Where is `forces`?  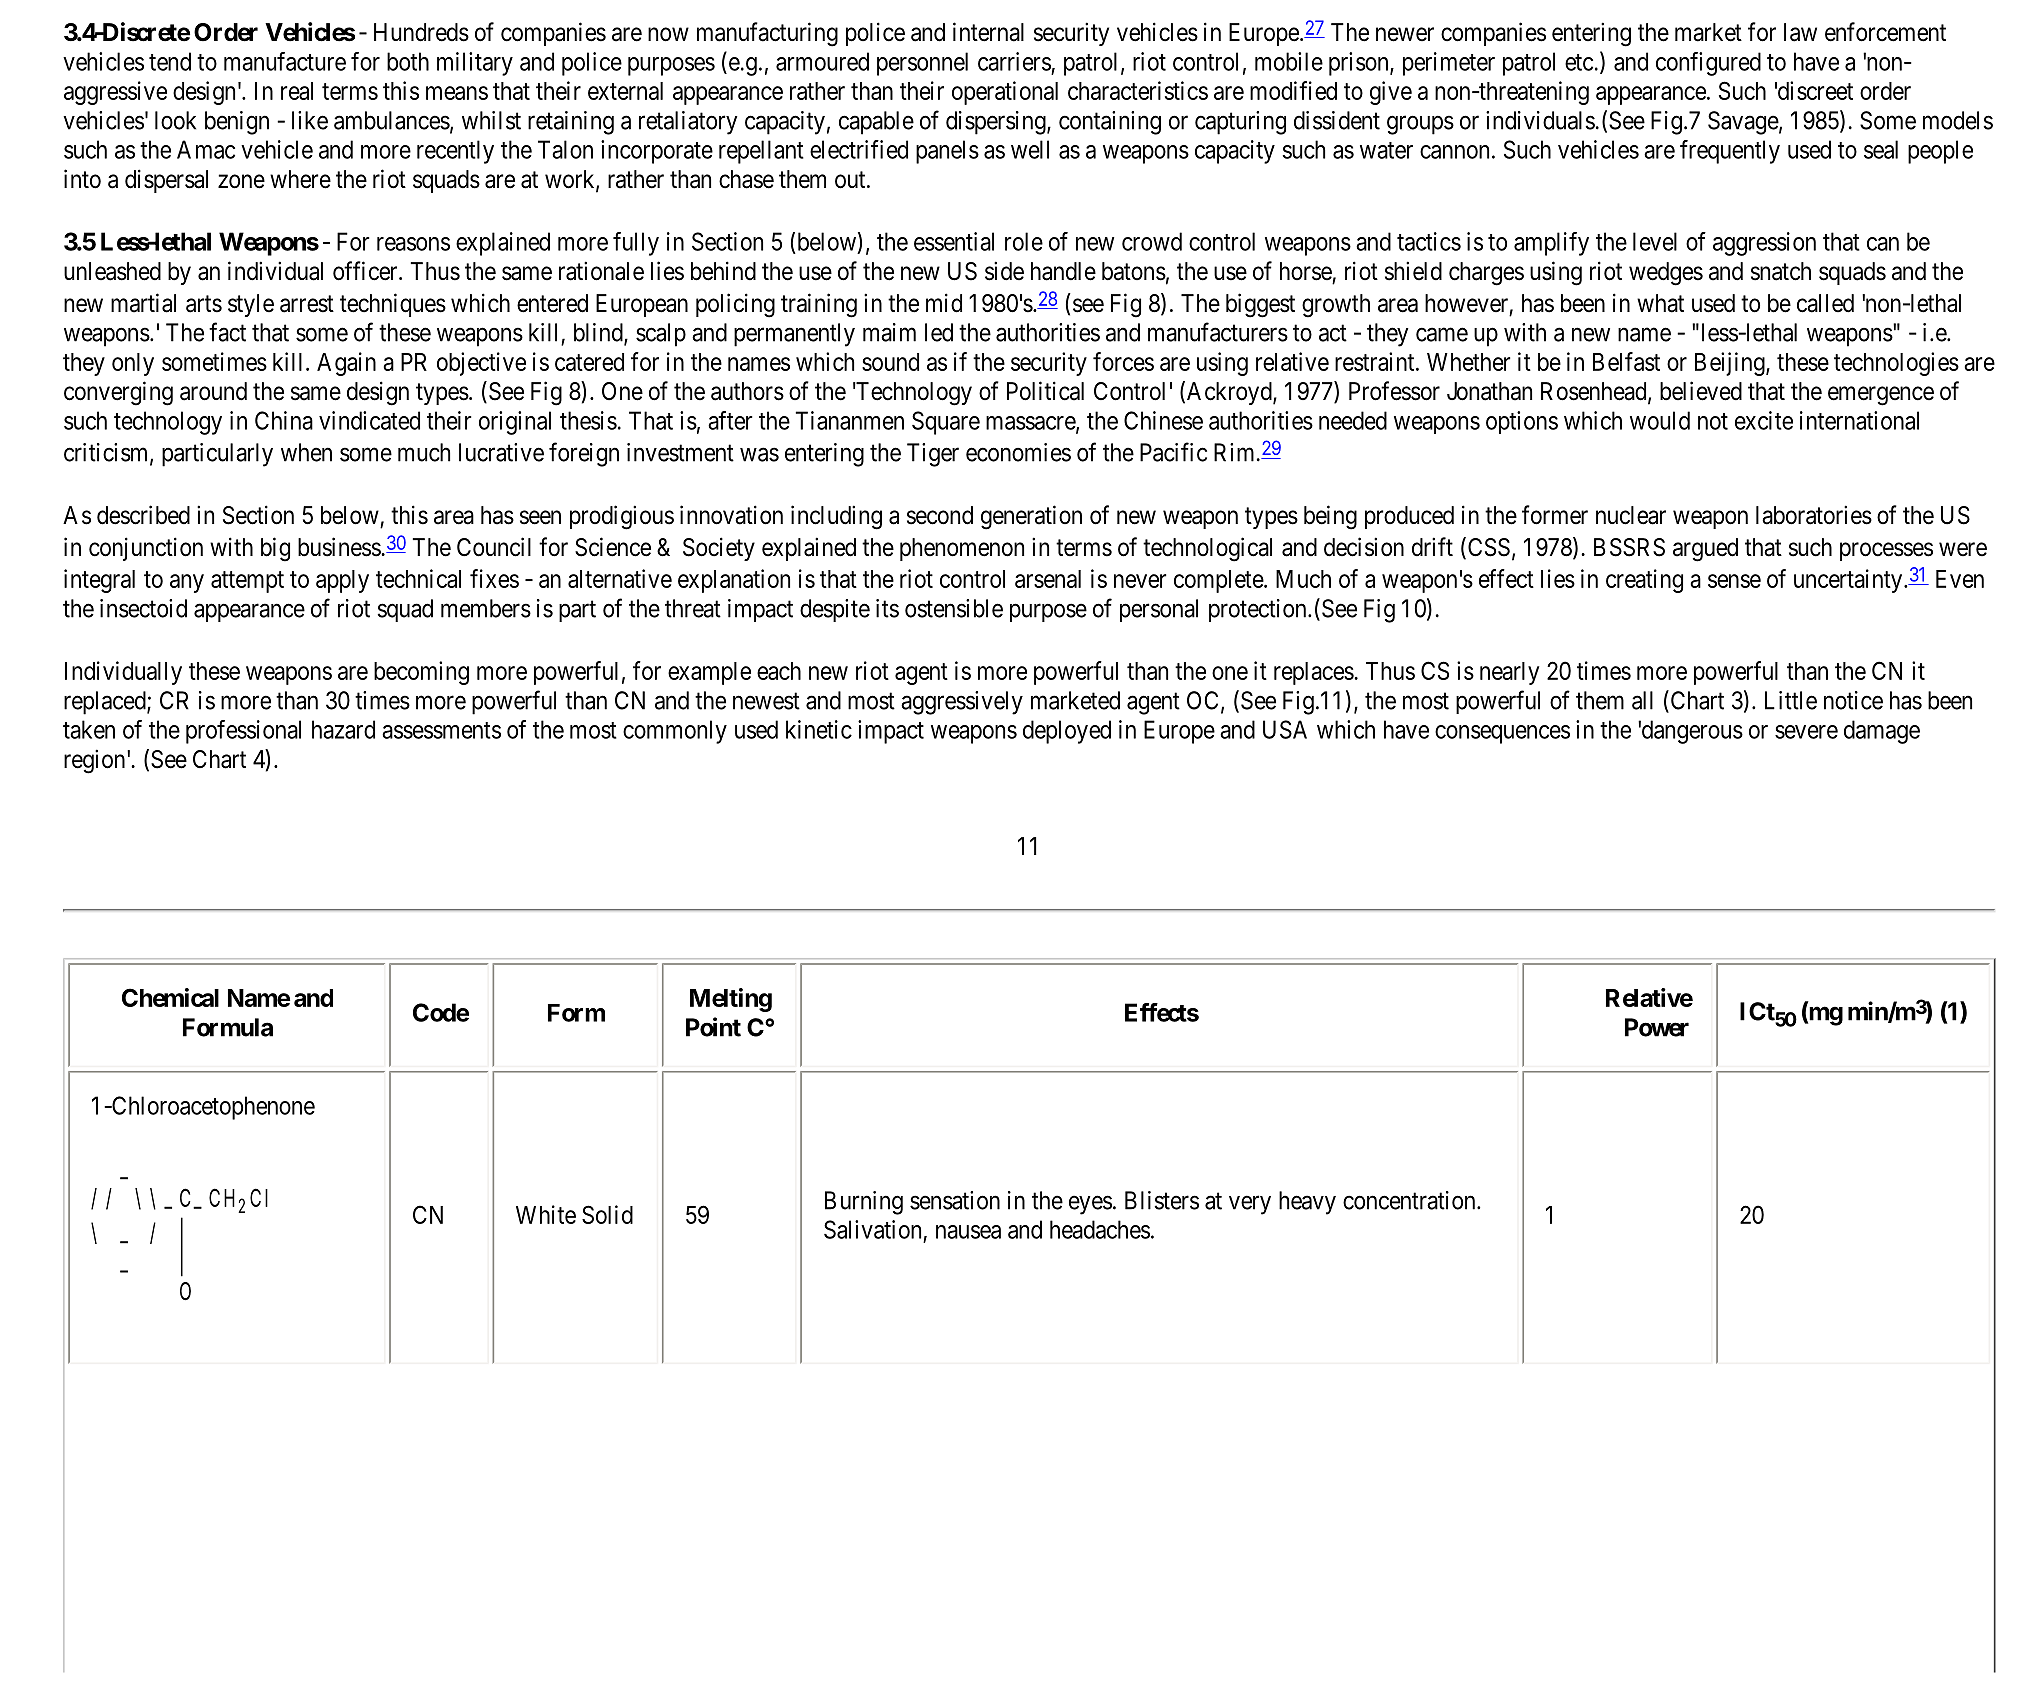 forces is located at coordinates (1123, 361).
